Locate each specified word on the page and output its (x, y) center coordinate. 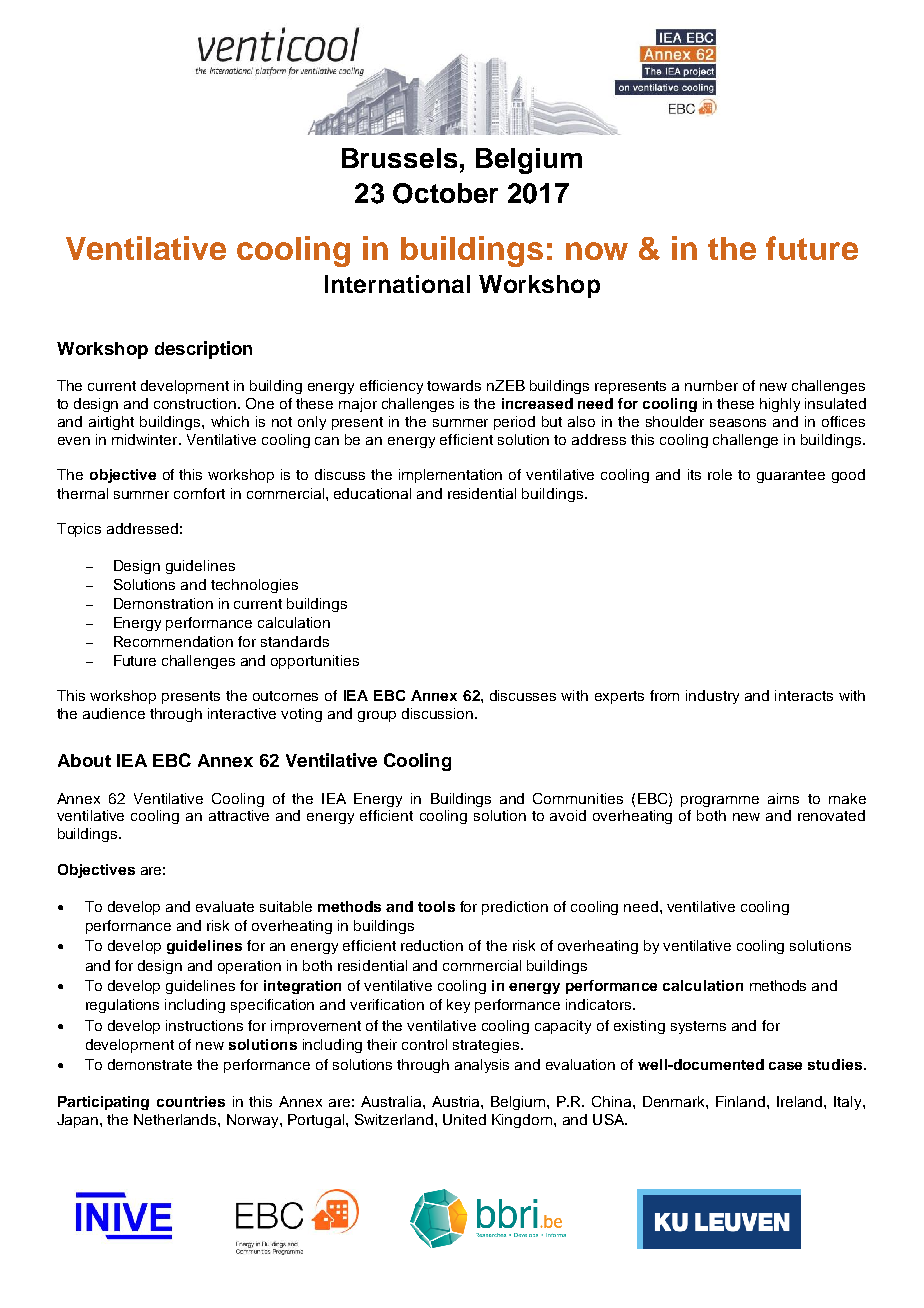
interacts (804, 695)
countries (191, 1101)
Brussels (399, 158)
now (597, 251)
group (377, 716)
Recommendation (173, 641)
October (445, 193)
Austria (457, 1101)
